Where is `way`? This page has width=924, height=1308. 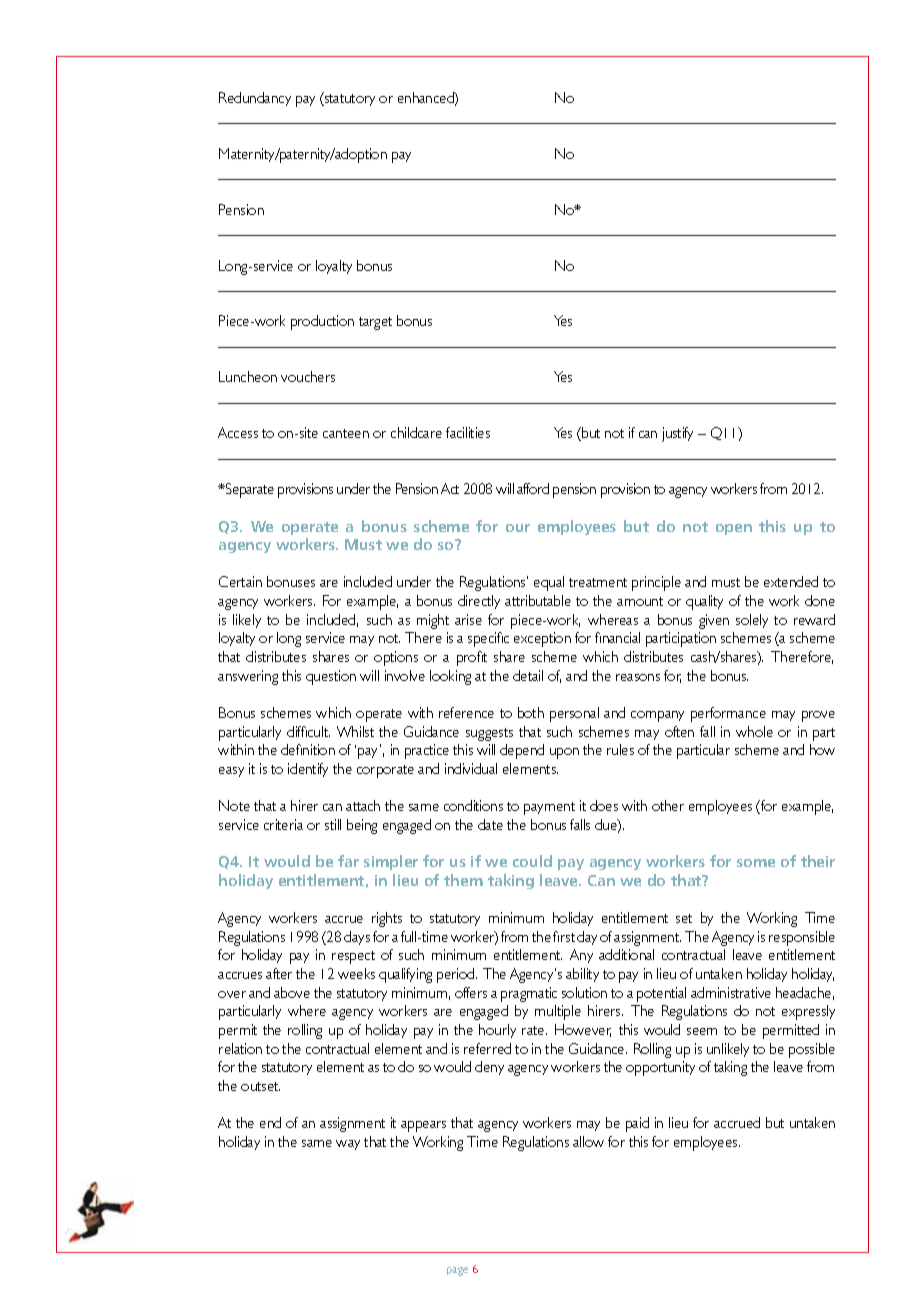 way is located at coordinates (348, 1145).
